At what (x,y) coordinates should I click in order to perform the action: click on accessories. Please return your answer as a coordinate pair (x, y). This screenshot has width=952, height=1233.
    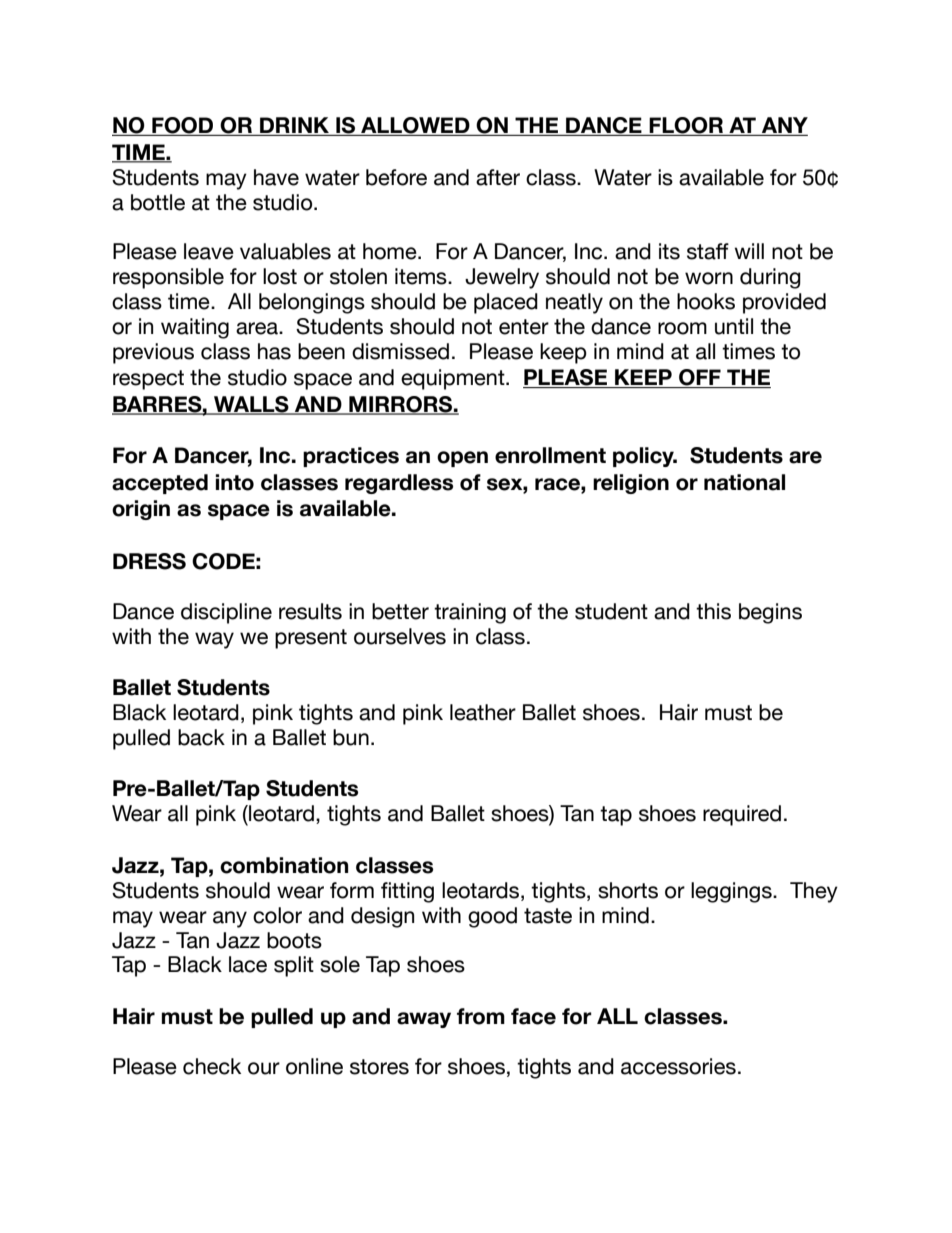
    Looking at the image, I should click on (678, 1066).
